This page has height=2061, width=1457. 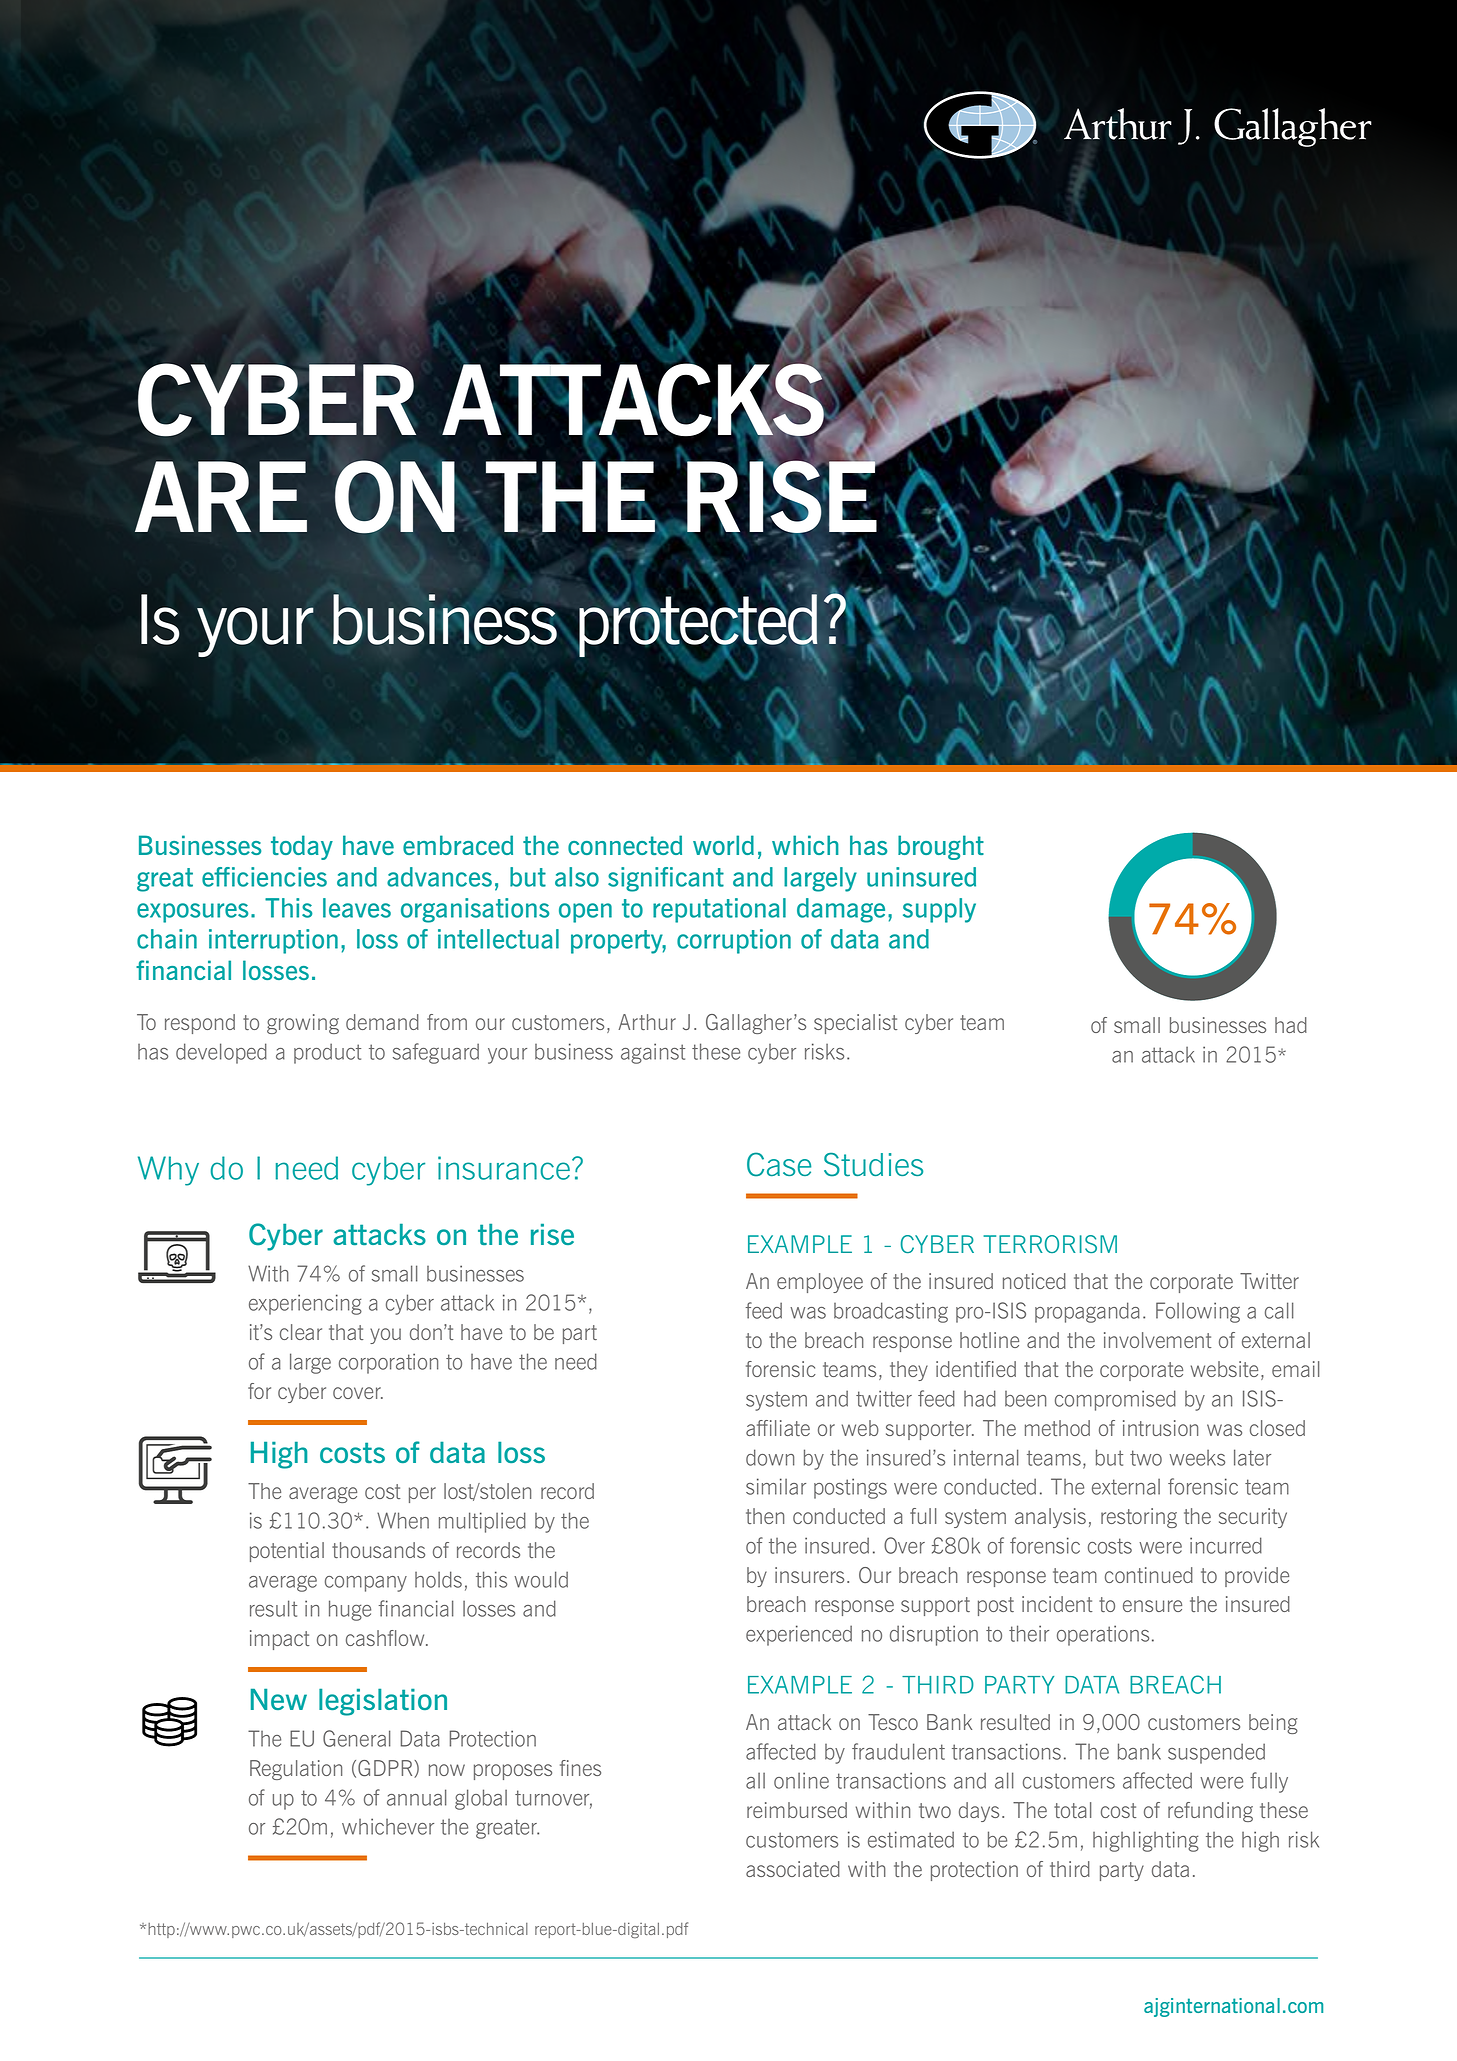 I want to click on ARE, so click(x=221, y=496).
